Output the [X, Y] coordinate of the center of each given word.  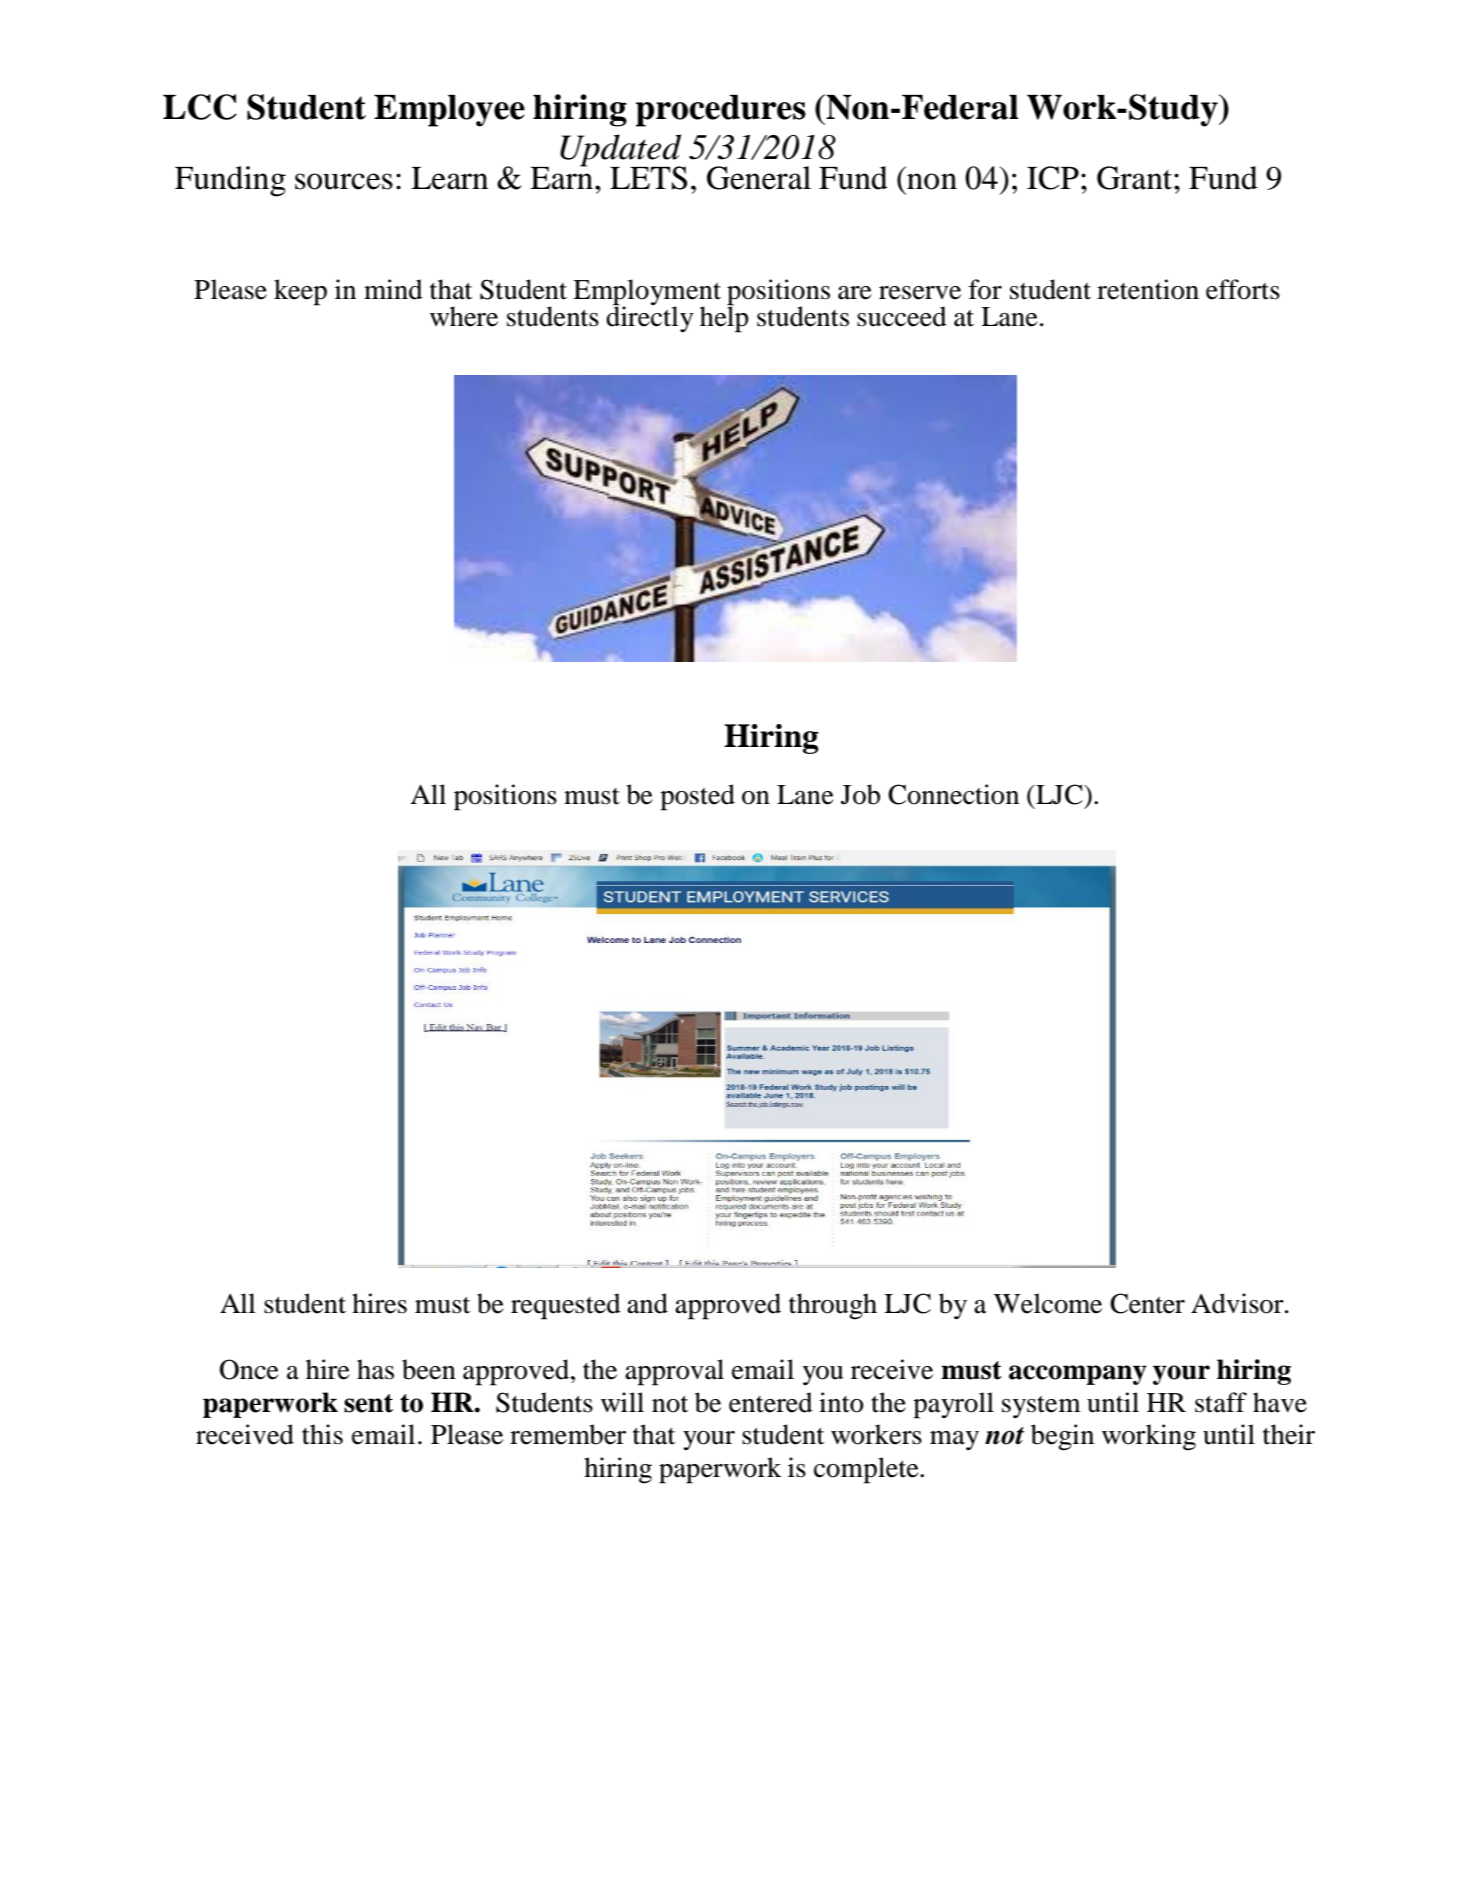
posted [697, 797]
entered [771, 1402]
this [322, 1434]
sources [344, 181]
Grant [1136, 178]
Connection [953, 794]
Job [860, 794]
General [759, 178]
